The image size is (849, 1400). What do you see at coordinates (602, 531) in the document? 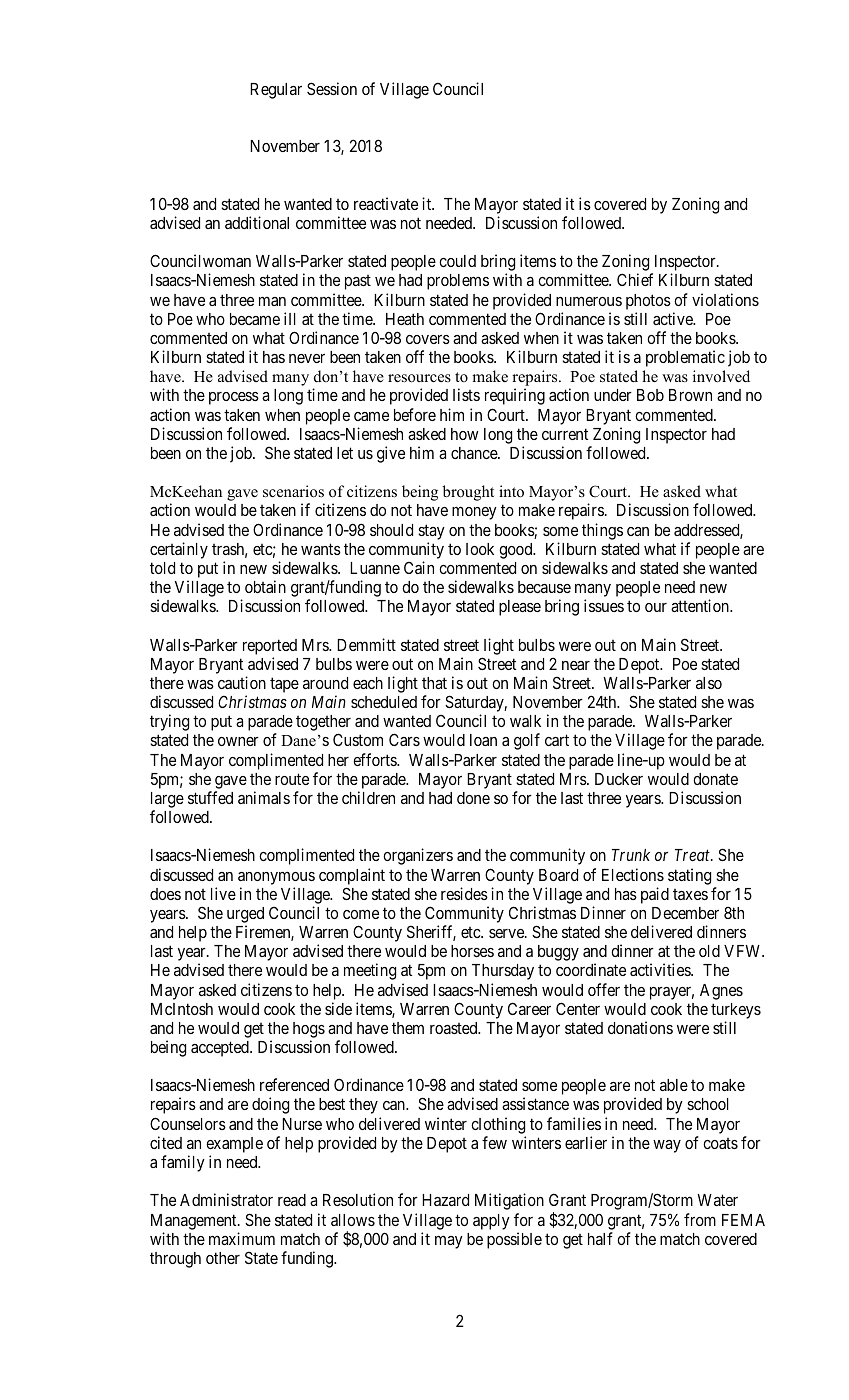
I see `things` at bounding box center [602, 531].
